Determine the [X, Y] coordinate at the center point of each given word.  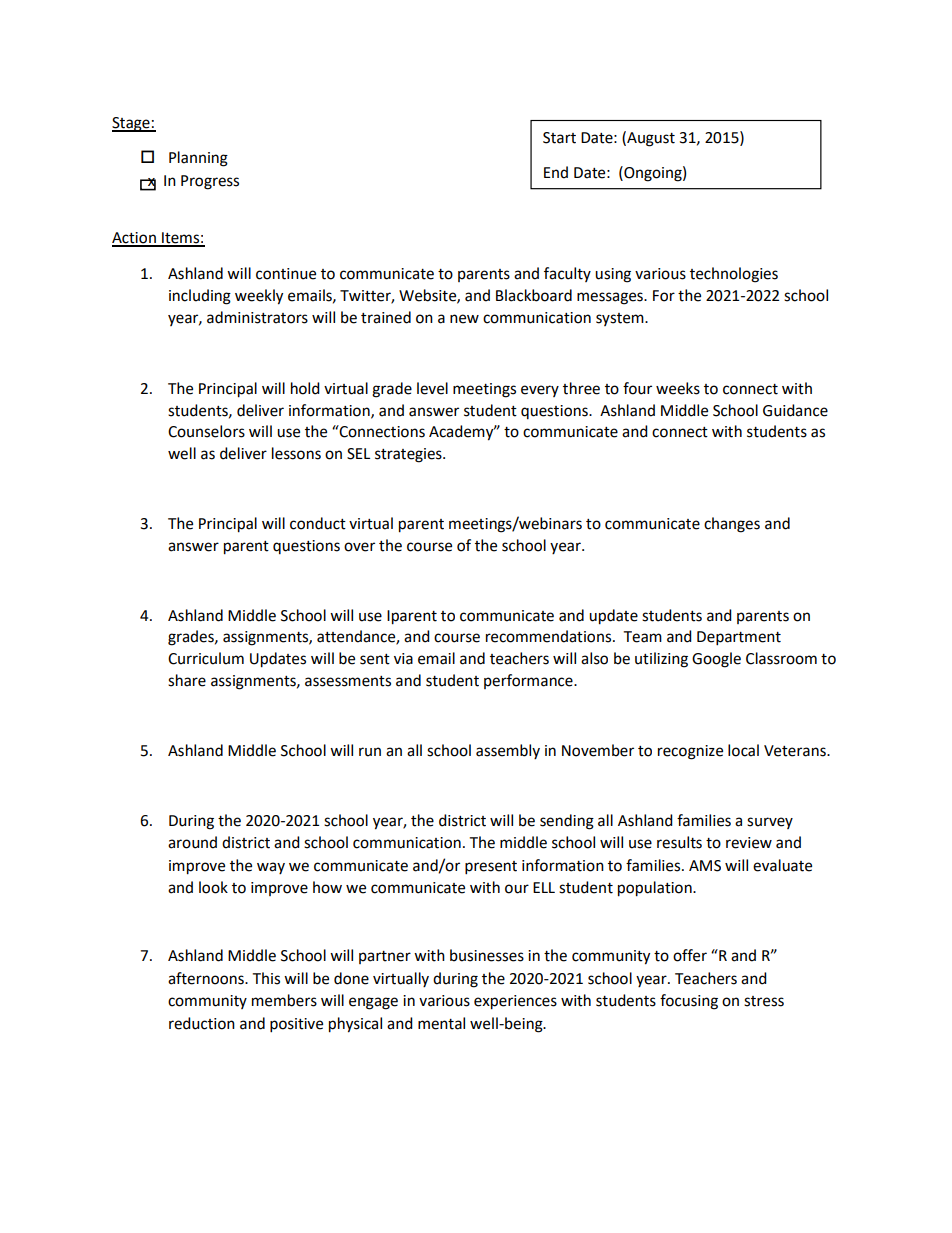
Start [559, 138]
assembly [508, 751]
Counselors [206, 431]
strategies [409, 455]
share [187, 680]
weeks [678, 388]
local [743, 750]
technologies [734, 275]
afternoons [207, 978]
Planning [198, 159]
